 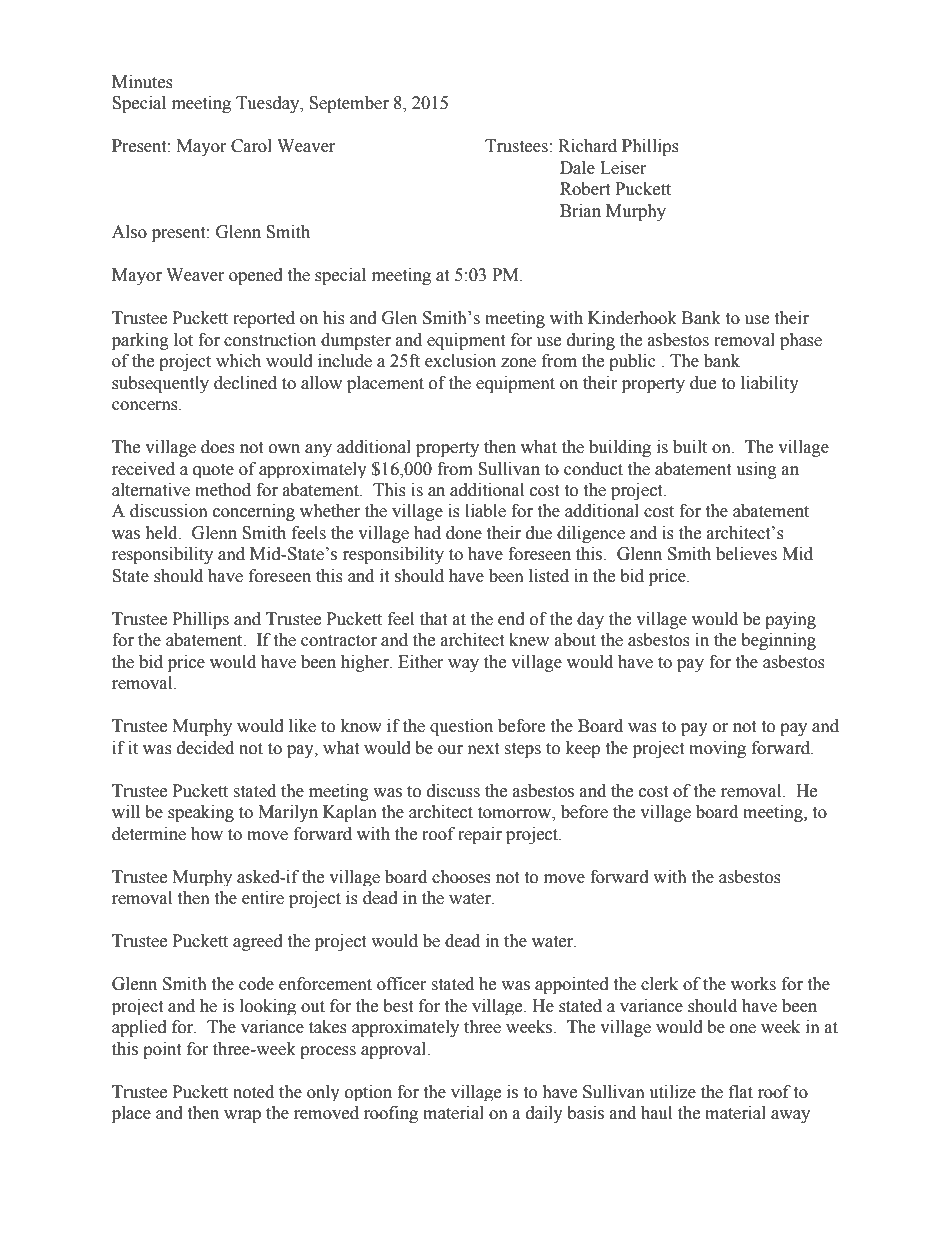 What do you see at coordinates (183, 340) in the page?
I see `lot` at bounding box center [183, 340].
